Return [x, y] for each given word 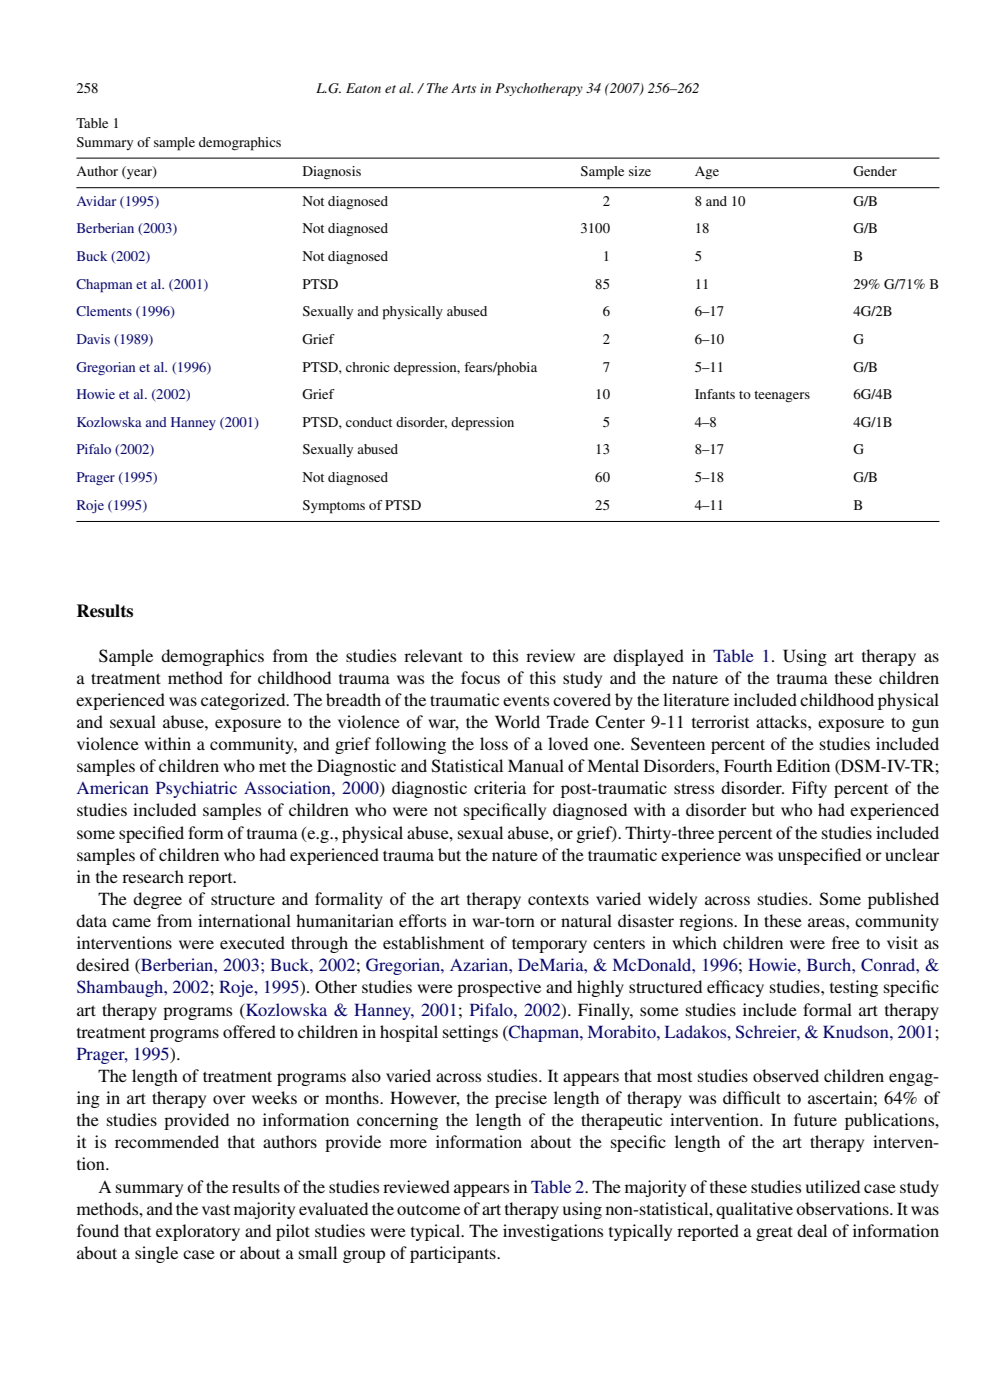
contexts [558, 899]
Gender [875, 171]
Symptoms [334, 507]
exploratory [198, 1232]
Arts [463, 88]
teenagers [782, 397]
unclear [912, 854]
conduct [369, 422]
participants [454, 1254]
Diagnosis [332, 173]
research [153, 876]
